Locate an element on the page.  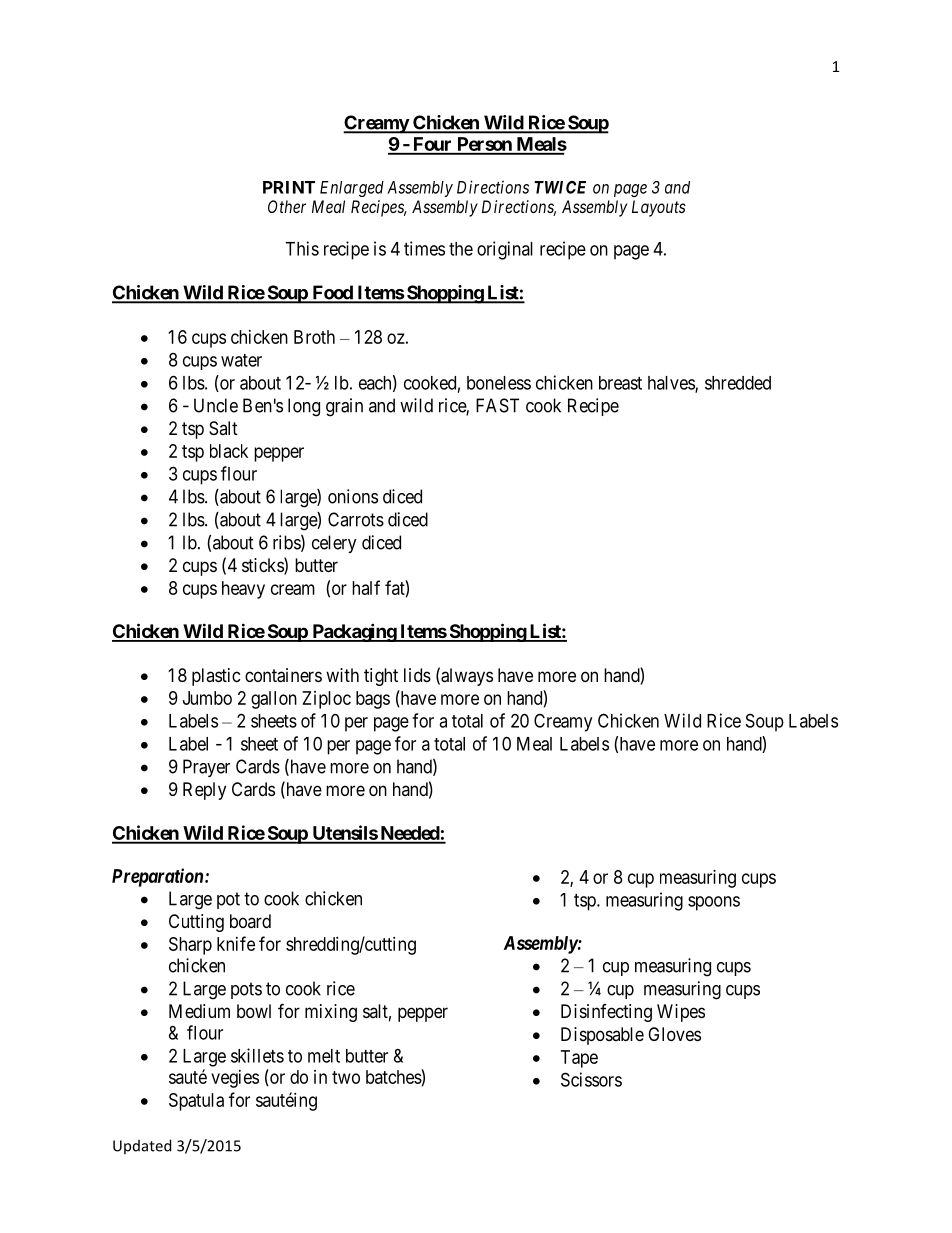
Four is located at coordinates (432, 145).
